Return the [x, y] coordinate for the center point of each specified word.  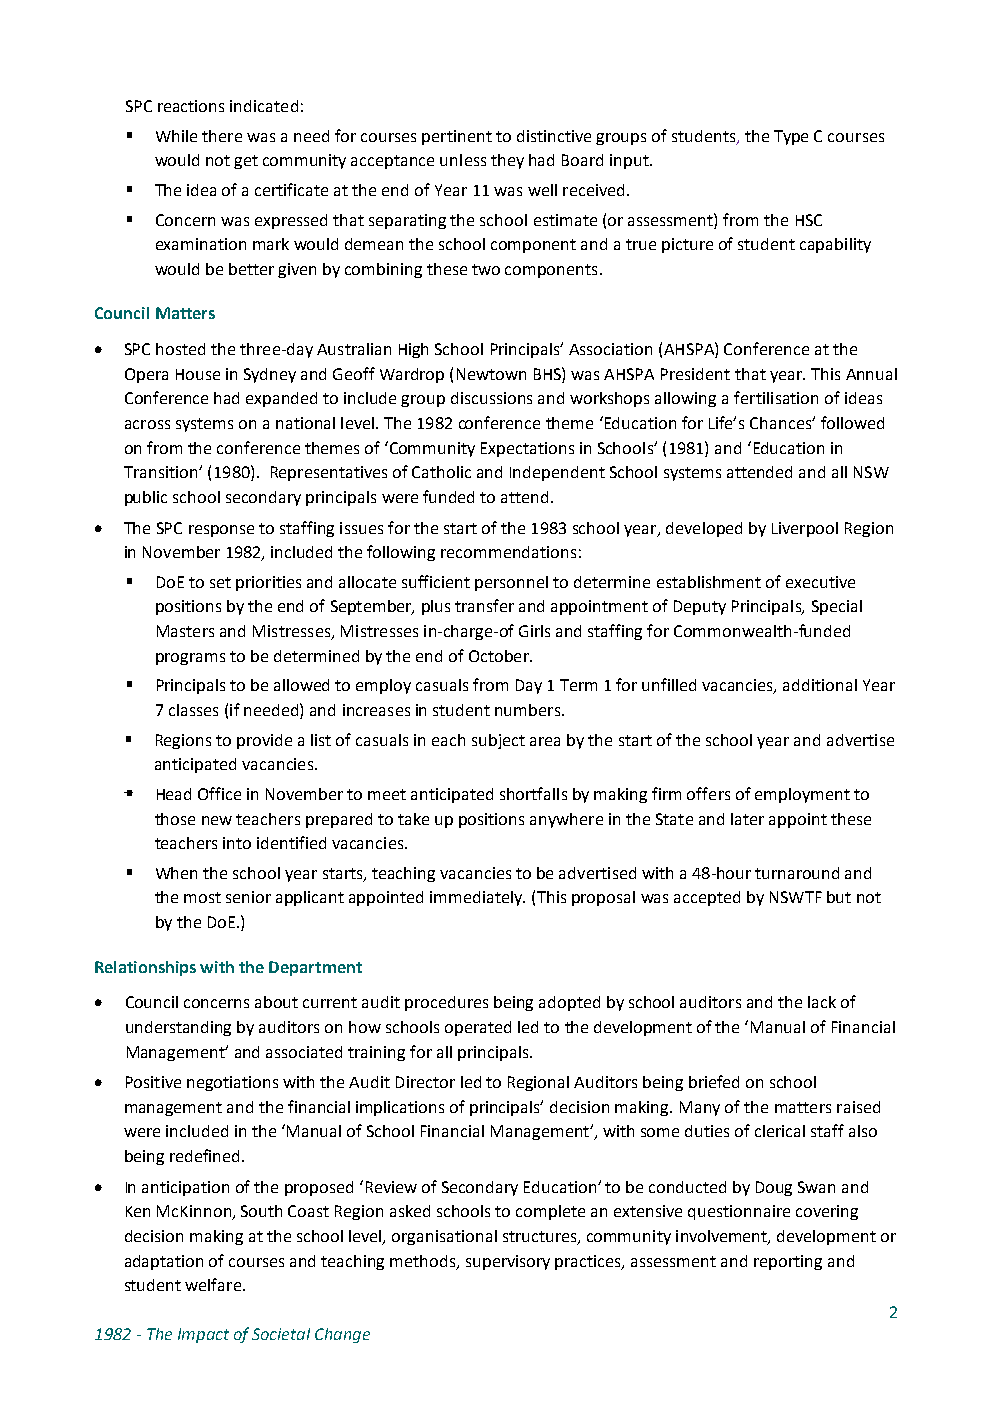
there [222, 136]
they [507, 161]
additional [820, 685]
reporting [788, 1262]
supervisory [508, 1262]
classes [193, 710]
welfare [214, 1284]
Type [791, 137]
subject [498, 741]
